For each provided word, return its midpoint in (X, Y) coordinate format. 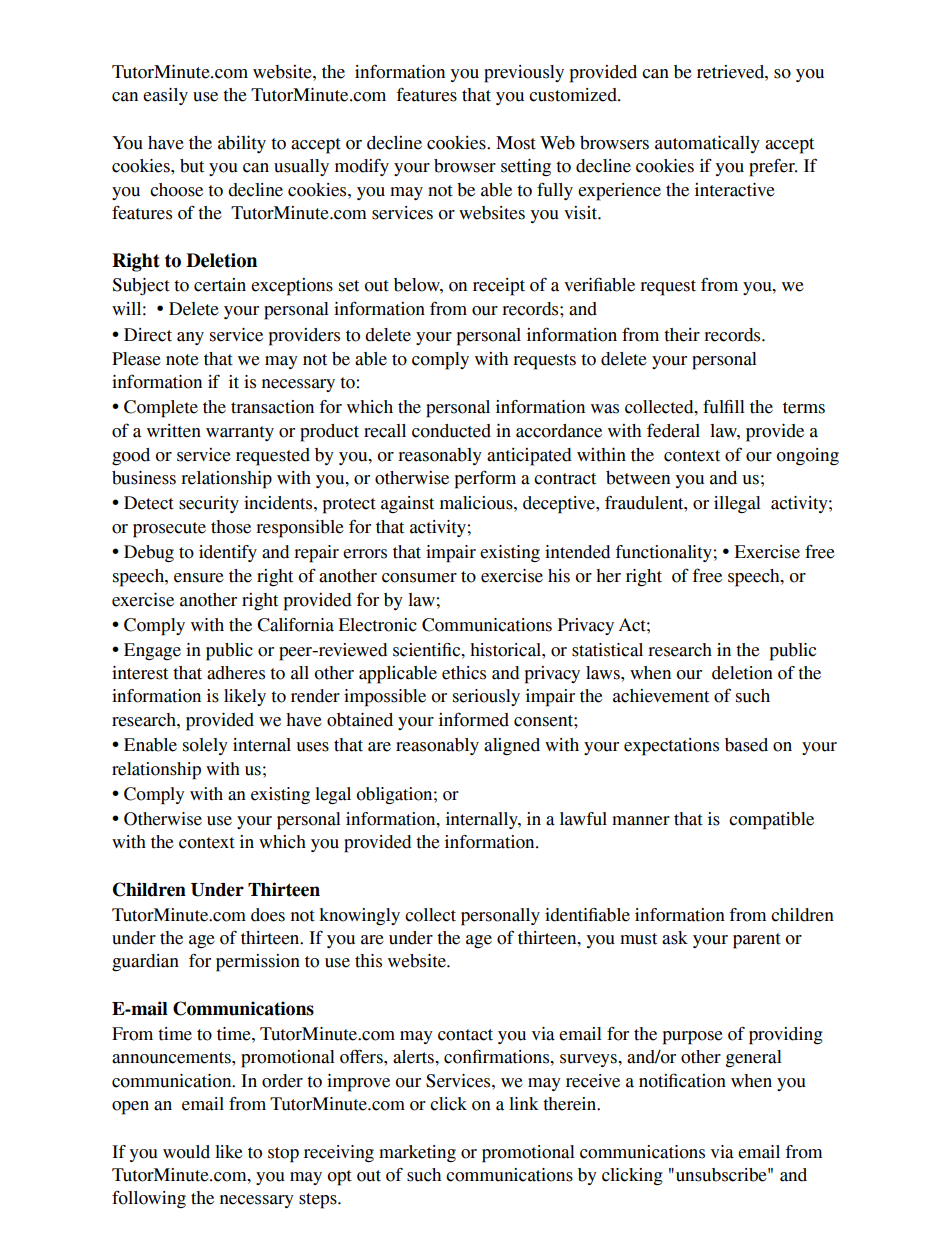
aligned (512, 747)
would (186, 1152)
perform (485, 479)
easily (165, 96)
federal (673, 430)
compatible (771, 821)
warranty (240, 433)
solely (205, 746)
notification (682, 1080)
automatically (707, 144)
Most (516, 143)
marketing (417, 1153)
